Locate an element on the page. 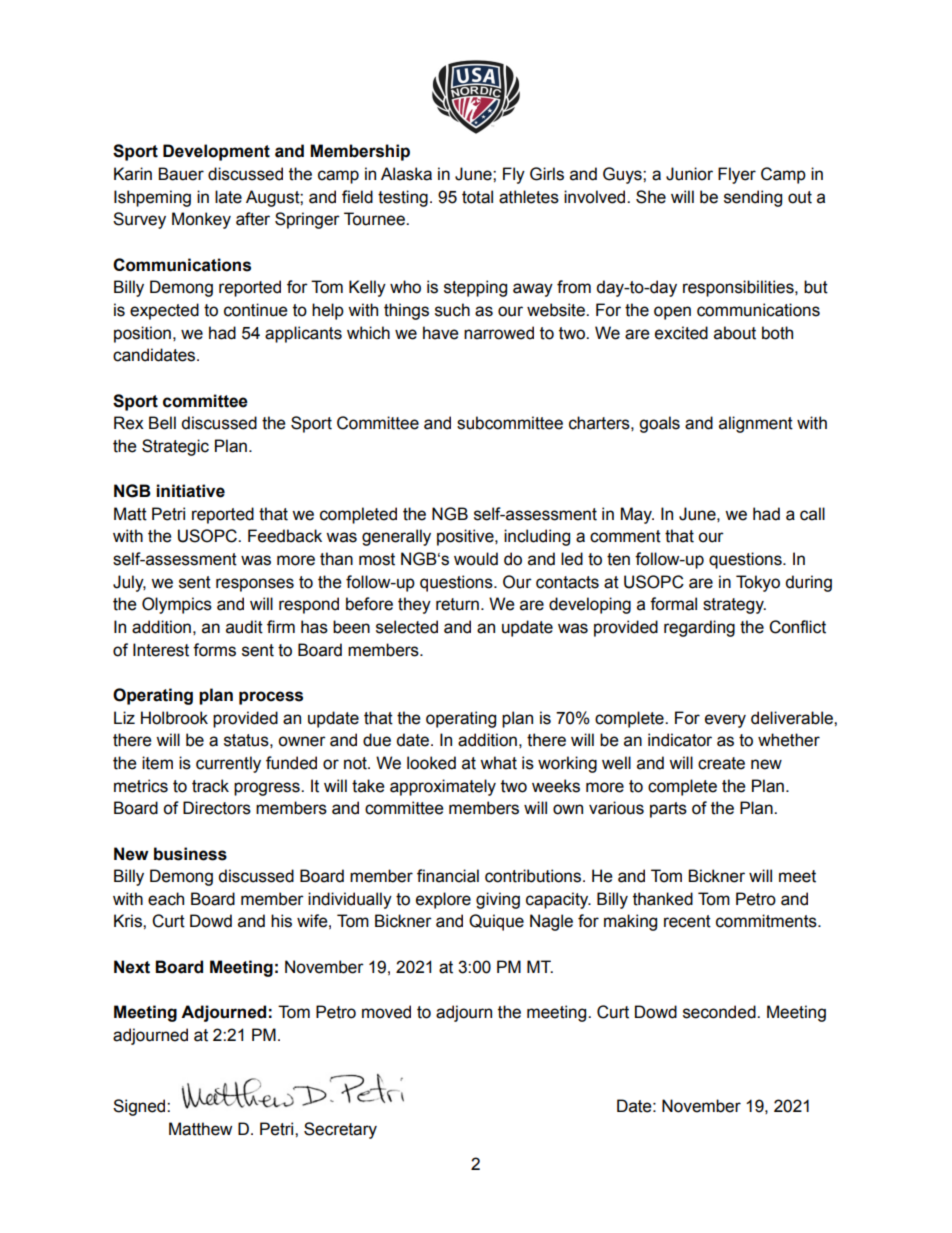 This page has height=1233, width=952. Bauer is located at coordinates (181, 174).
